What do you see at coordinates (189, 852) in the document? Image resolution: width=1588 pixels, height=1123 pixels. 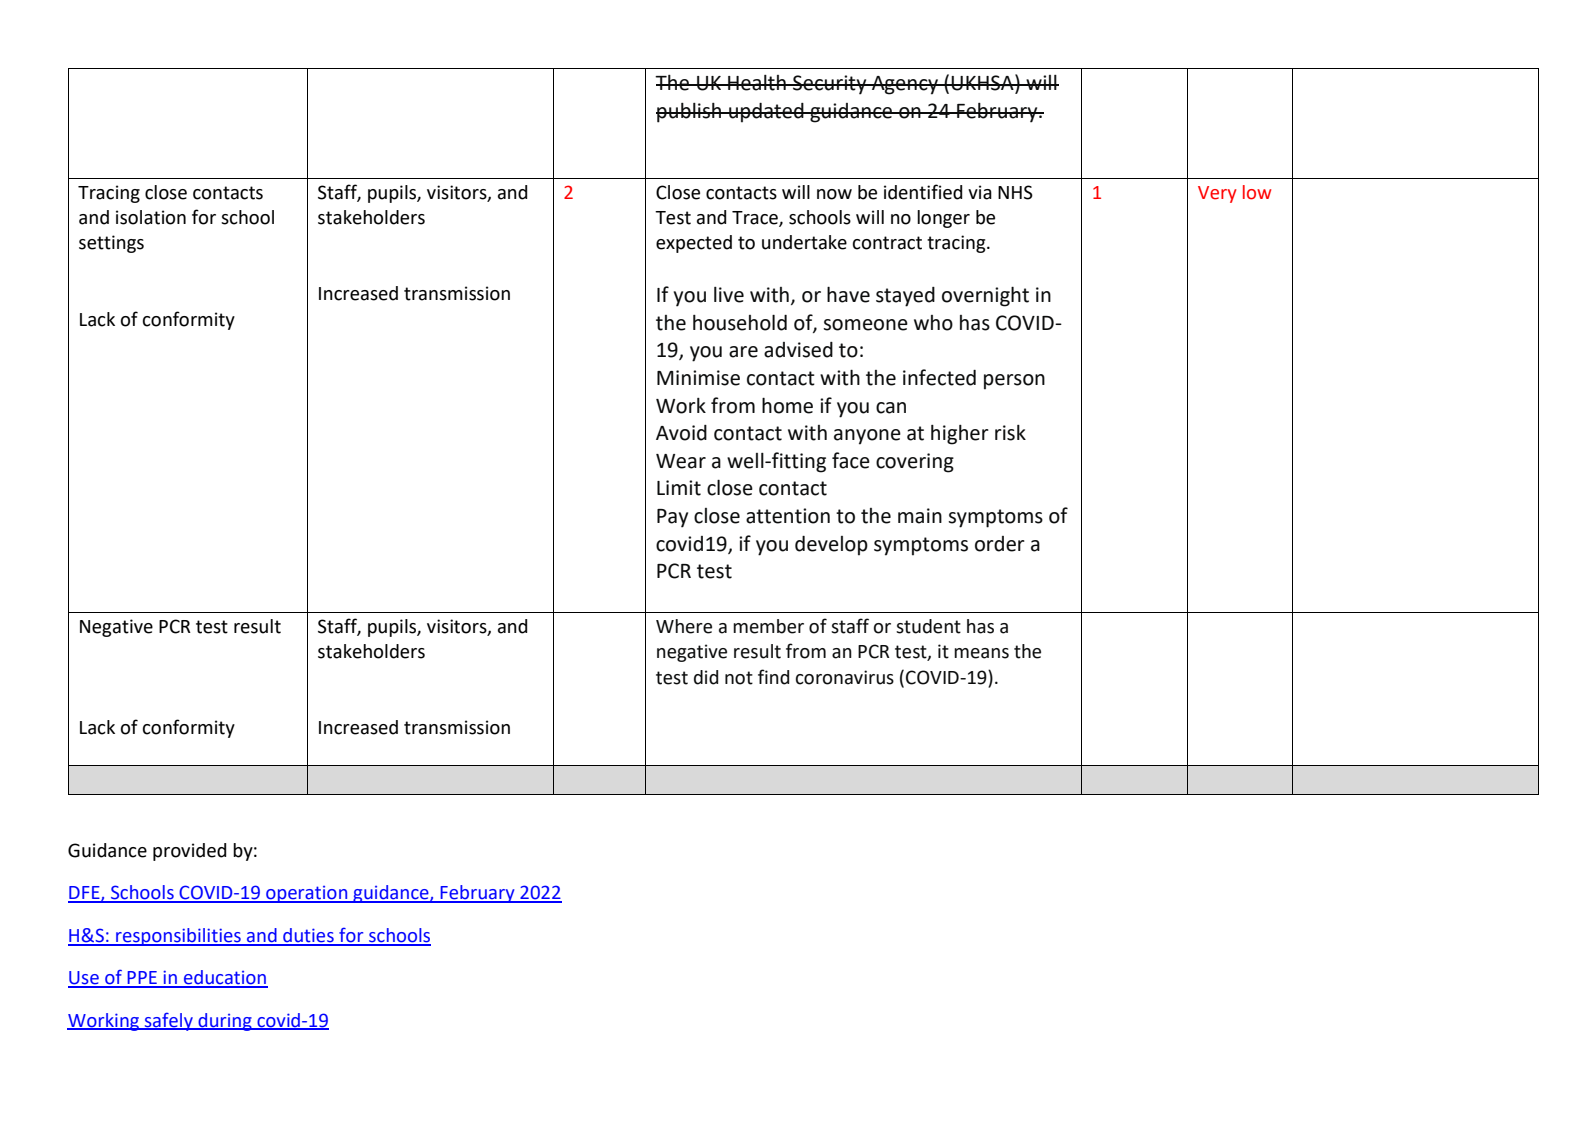 I see `provided` at bounding box center [189, 852].
